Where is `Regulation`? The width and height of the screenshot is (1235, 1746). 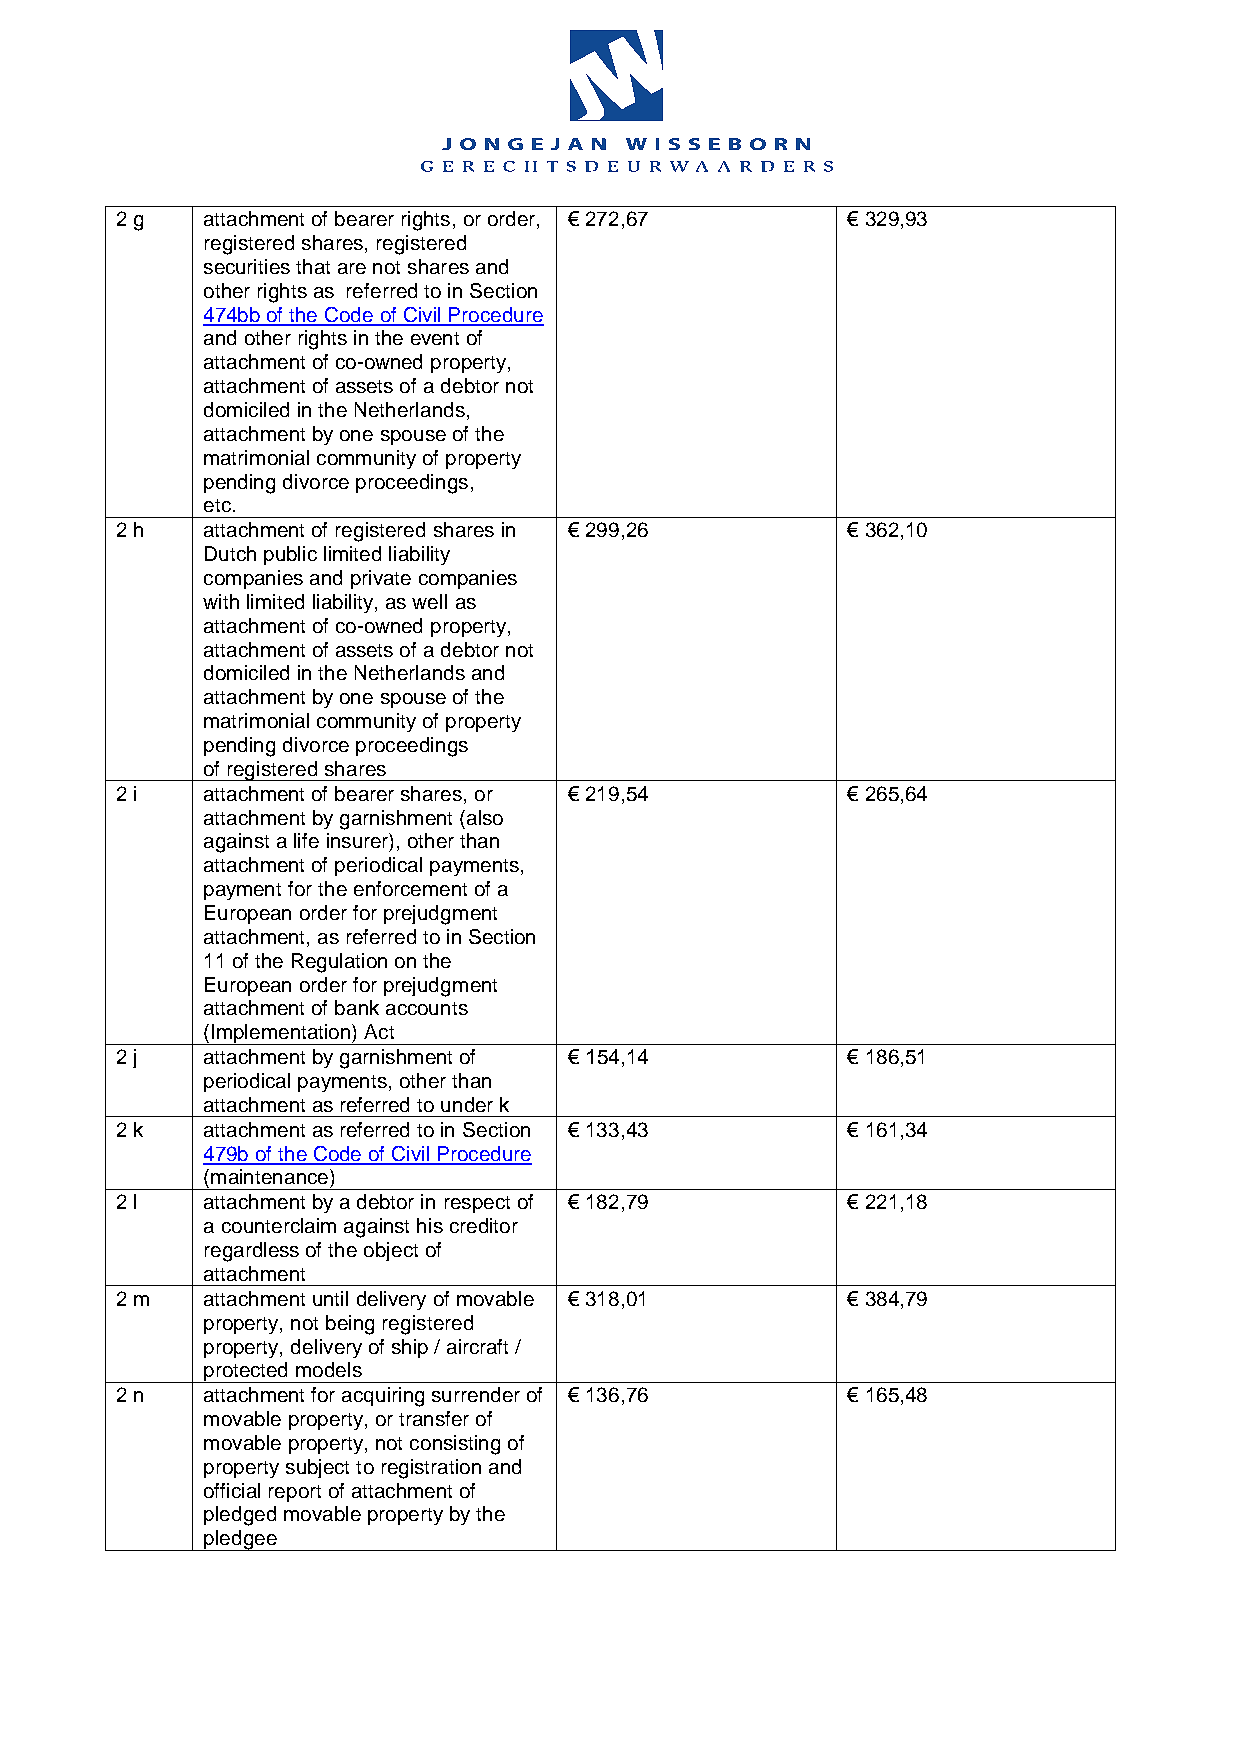 Regulation is located at coordinates (339, 963).
